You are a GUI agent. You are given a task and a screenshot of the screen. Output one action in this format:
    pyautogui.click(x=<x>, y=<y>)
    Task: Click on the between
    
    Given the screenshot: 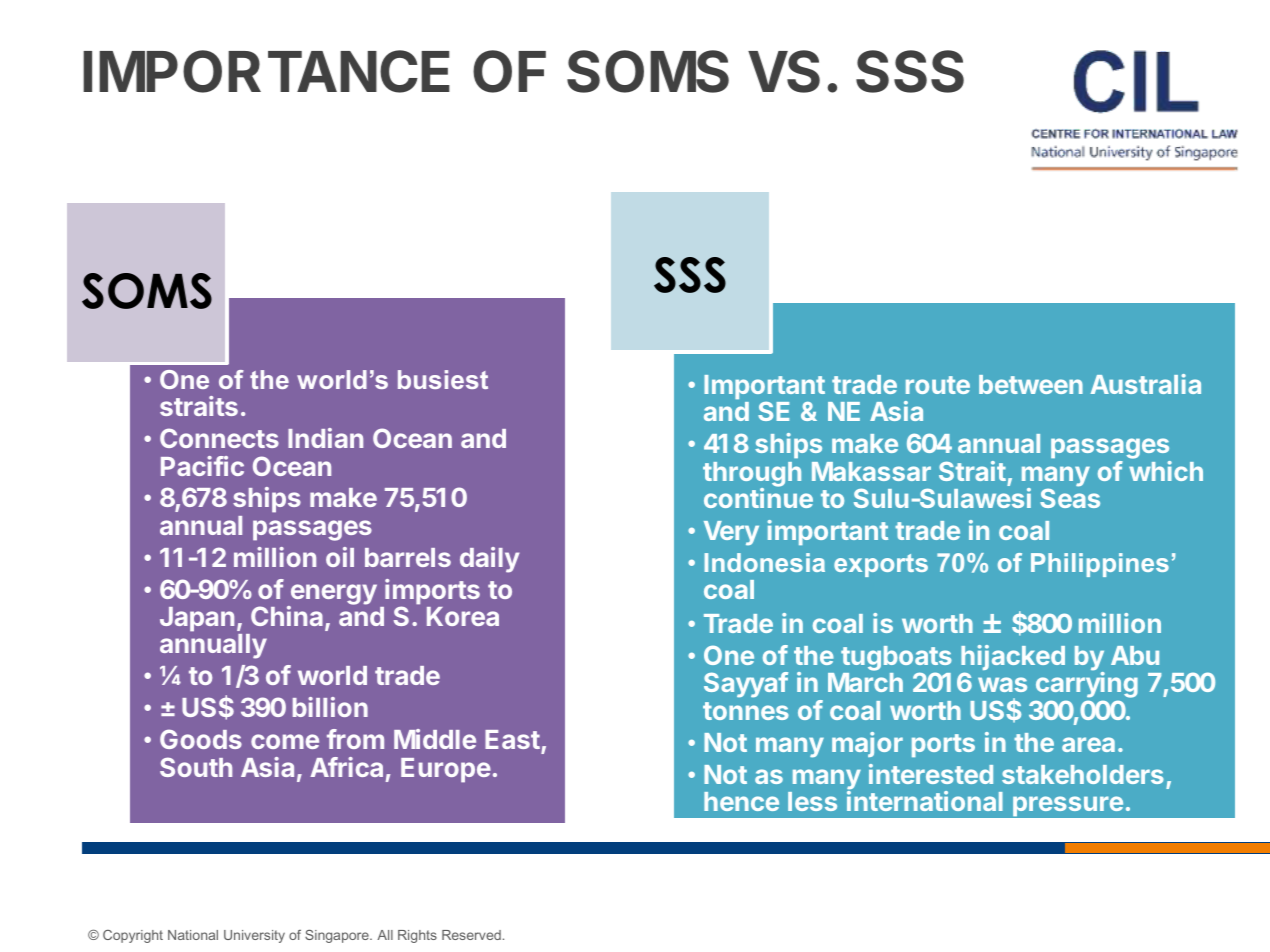 What is the action you would take?
    pyautogui.click(x=1031, y=384)
